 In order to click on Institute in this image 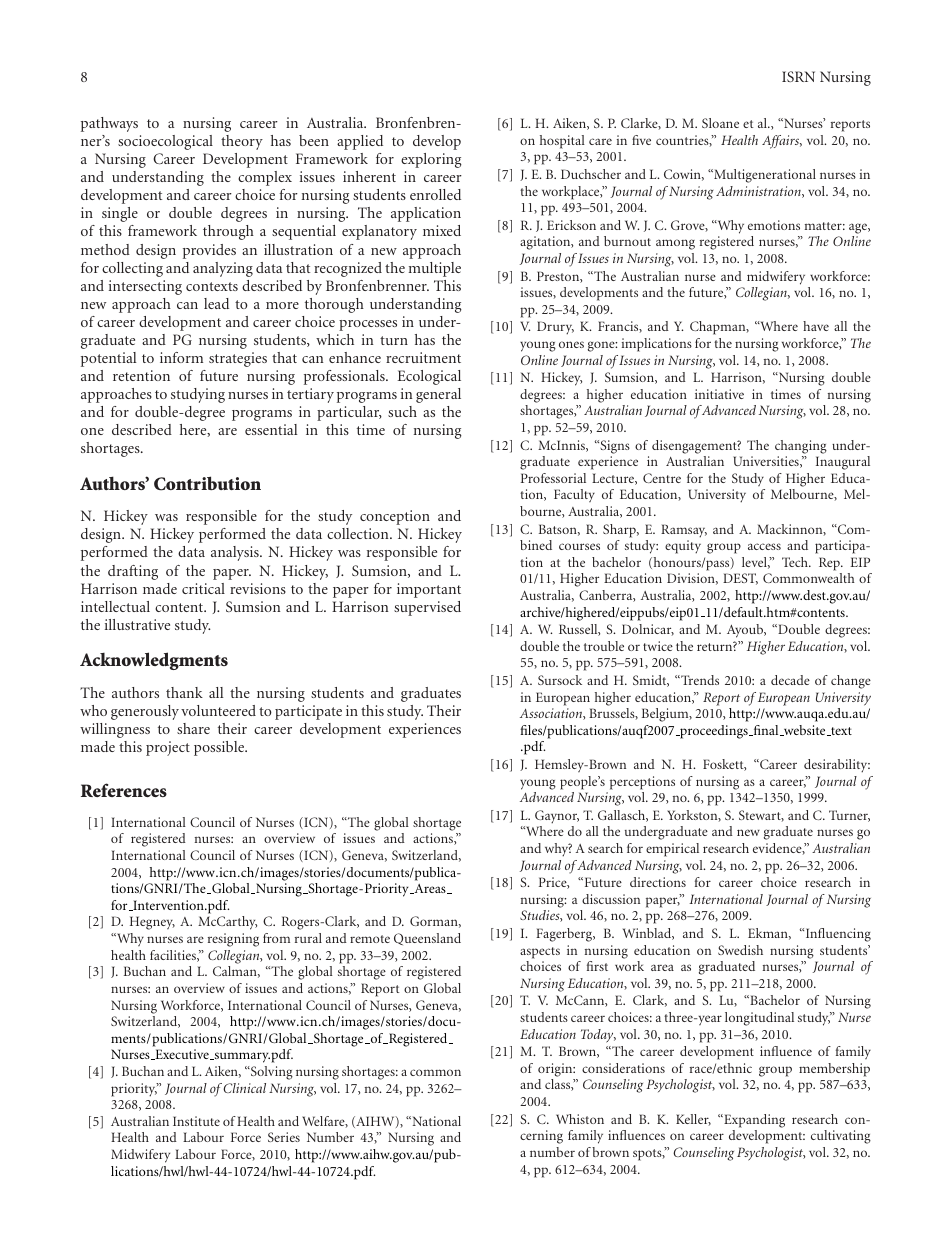, I will do `click(196, 1121)`.
